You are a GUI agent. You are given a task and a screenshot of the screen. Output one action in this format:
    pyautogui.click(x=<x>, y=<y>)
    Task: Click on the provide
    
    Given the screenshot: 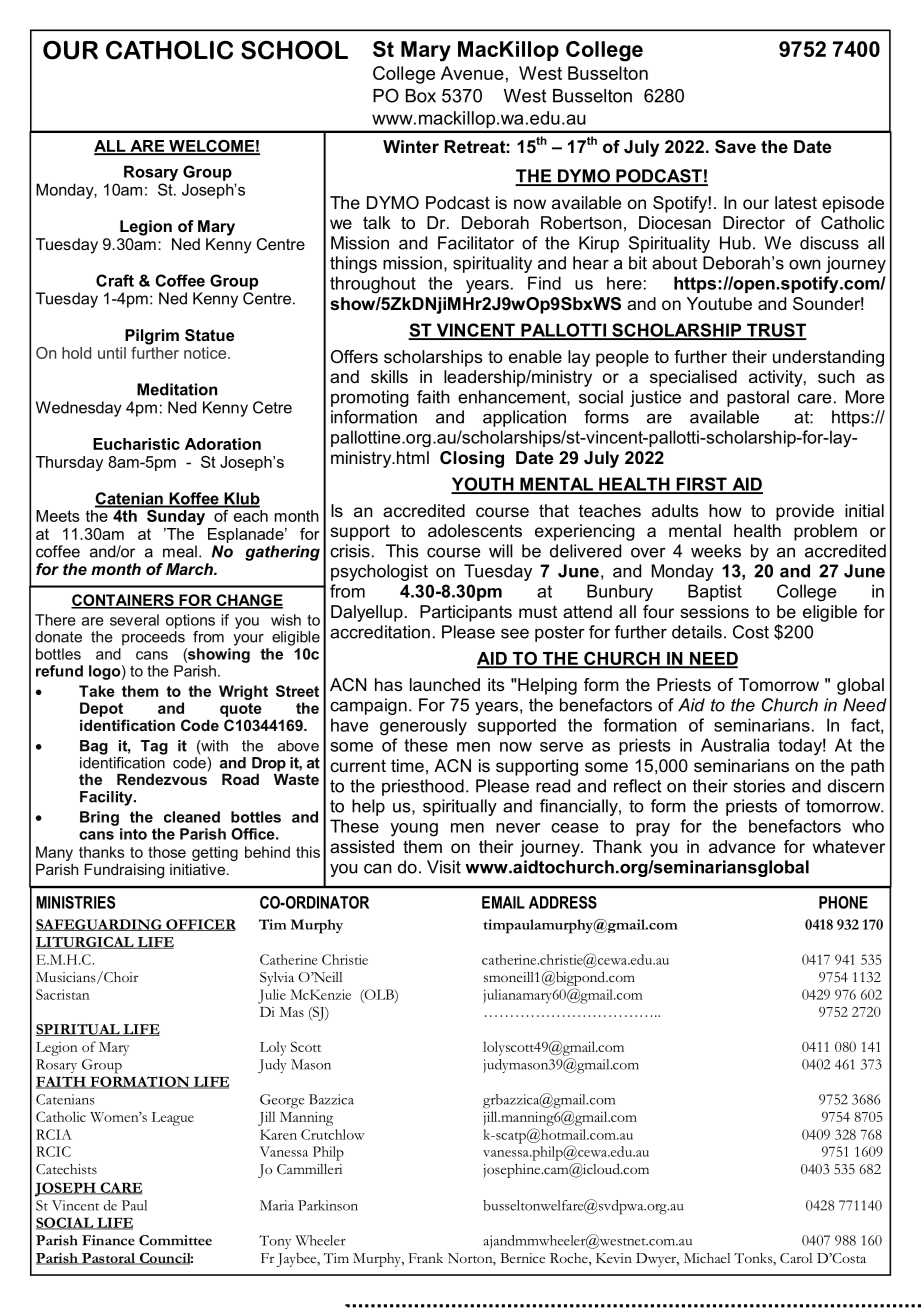 What is the action you would take?
    pyautogui.click(x=805, y=512)
